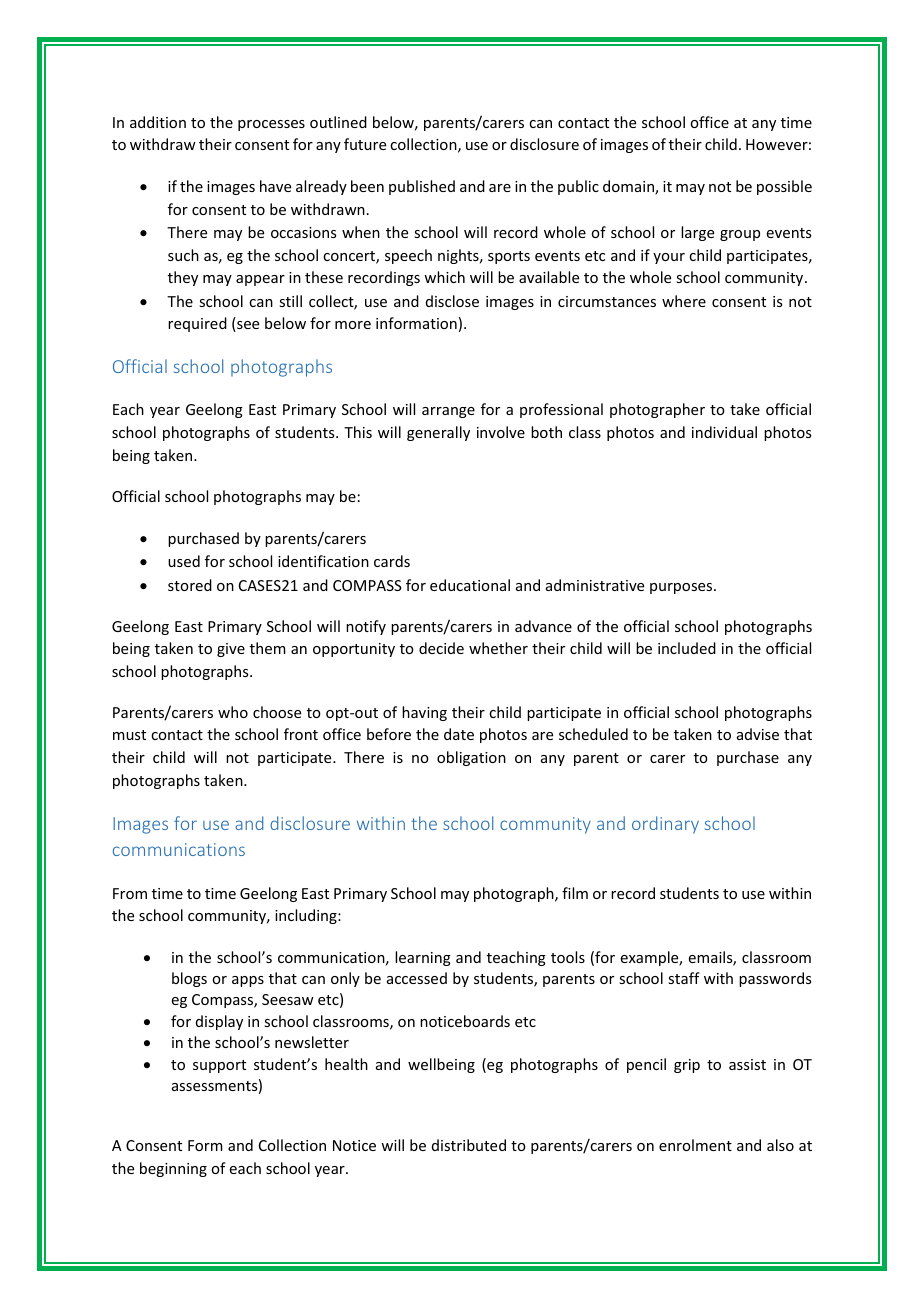 Image resolution: width=924 pixels, height=1308 pixels. What do you see at coordinates (784, 187) in the page?
I see `possible` at bounding box center [784, 187].
